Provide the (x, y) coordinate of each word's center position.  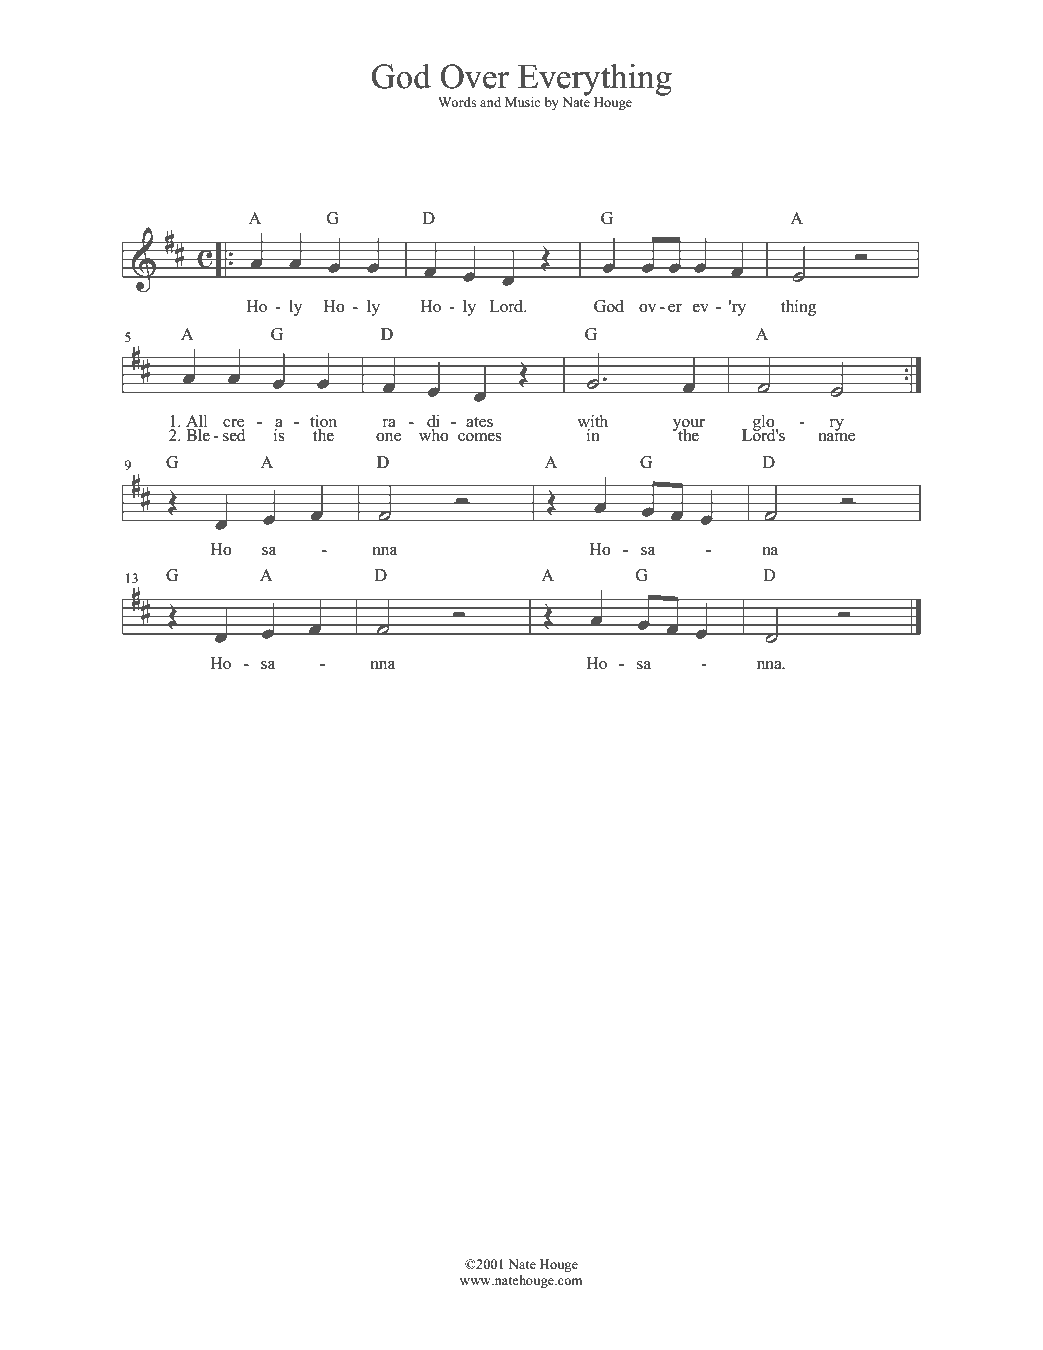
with (592, 422)
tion (323, 422)
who (434, 435)
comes (480, 437)
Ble (198, 435)
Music (522, 102)
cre (234, 424)
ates (479, 422)
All (197, 422)
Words (457, 102)
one (388, 437)
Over (474, 76)
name (836, 437)
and (490, 102)
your (689, 426)
